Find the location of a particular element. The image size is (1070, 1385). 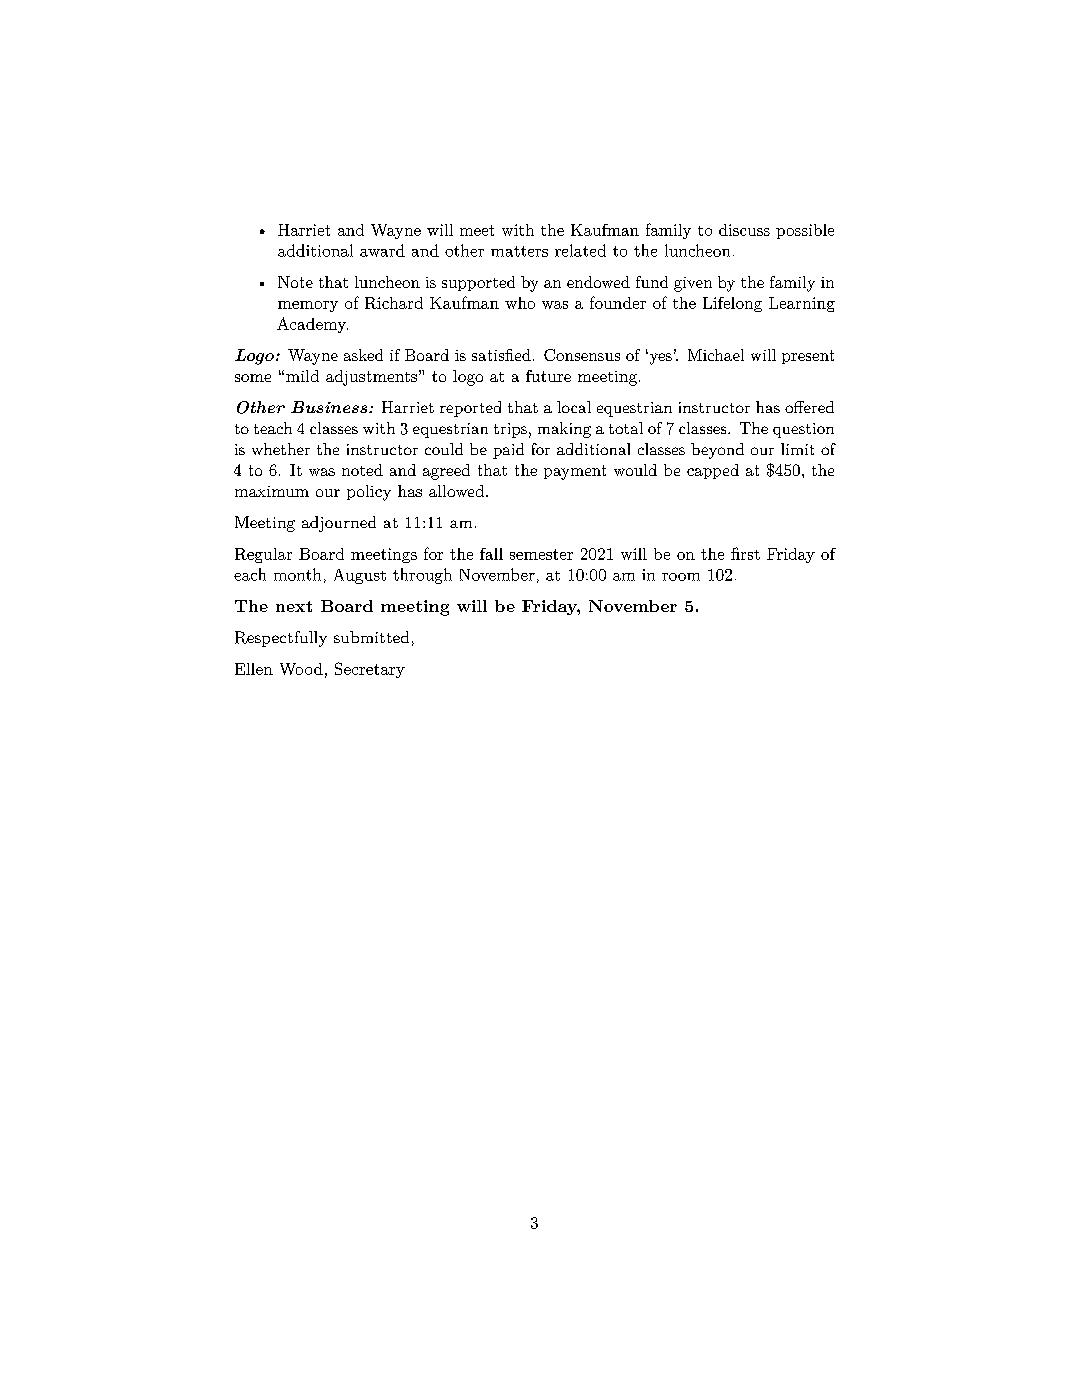

discuss is located at coordinates (744, 230).
